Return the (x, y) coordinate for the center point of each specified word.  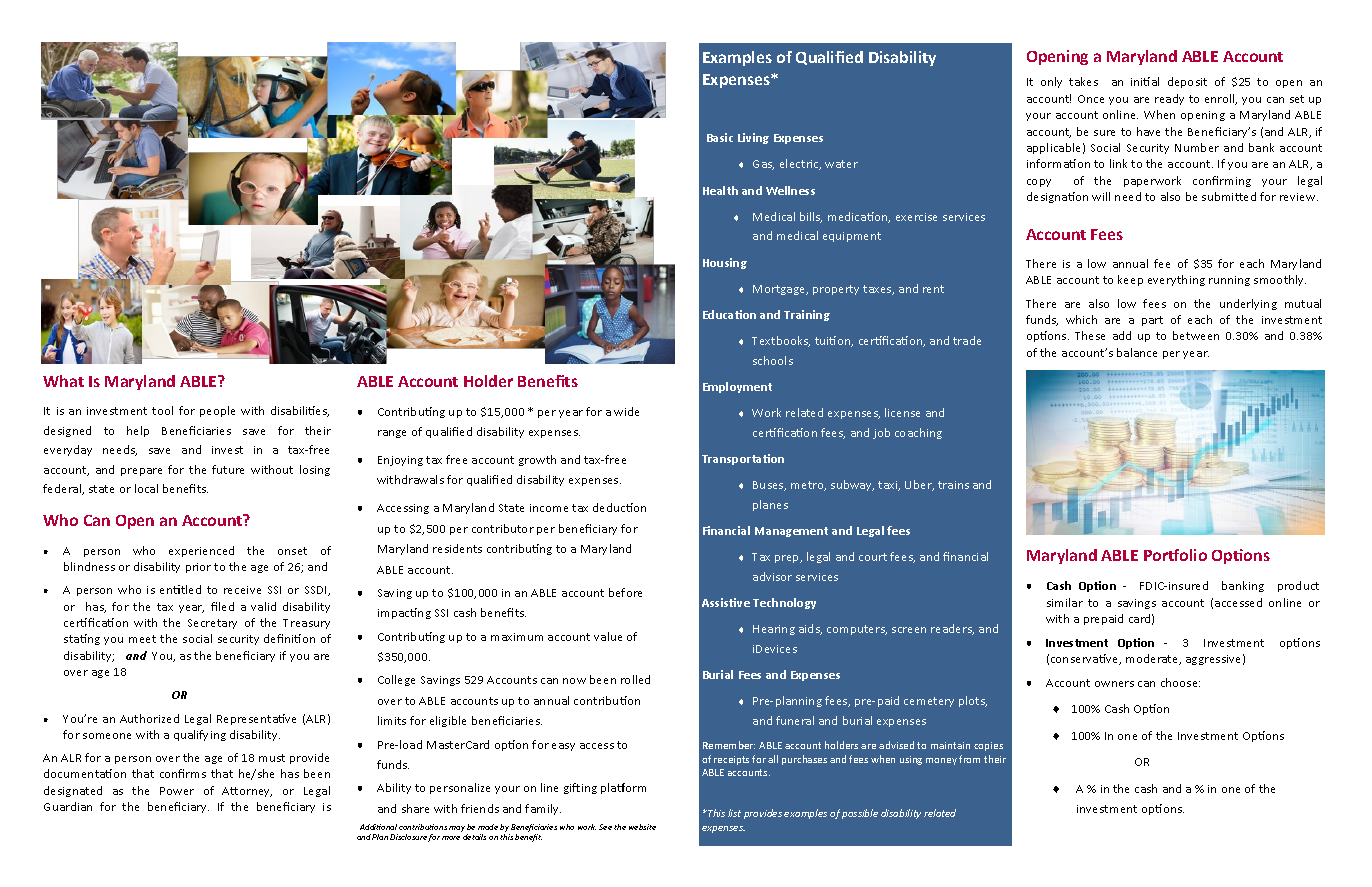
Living (753, 138)
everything (1176, 280)
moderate (1153, 659)
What (63, 381)
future (228, 469)
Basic (720, 137)
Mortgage (780, 290)
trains (953, 485)
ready (1169, 99)
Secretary (212, 624)
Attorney (247, 792)
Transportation (743, 459)
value (608, 636)
